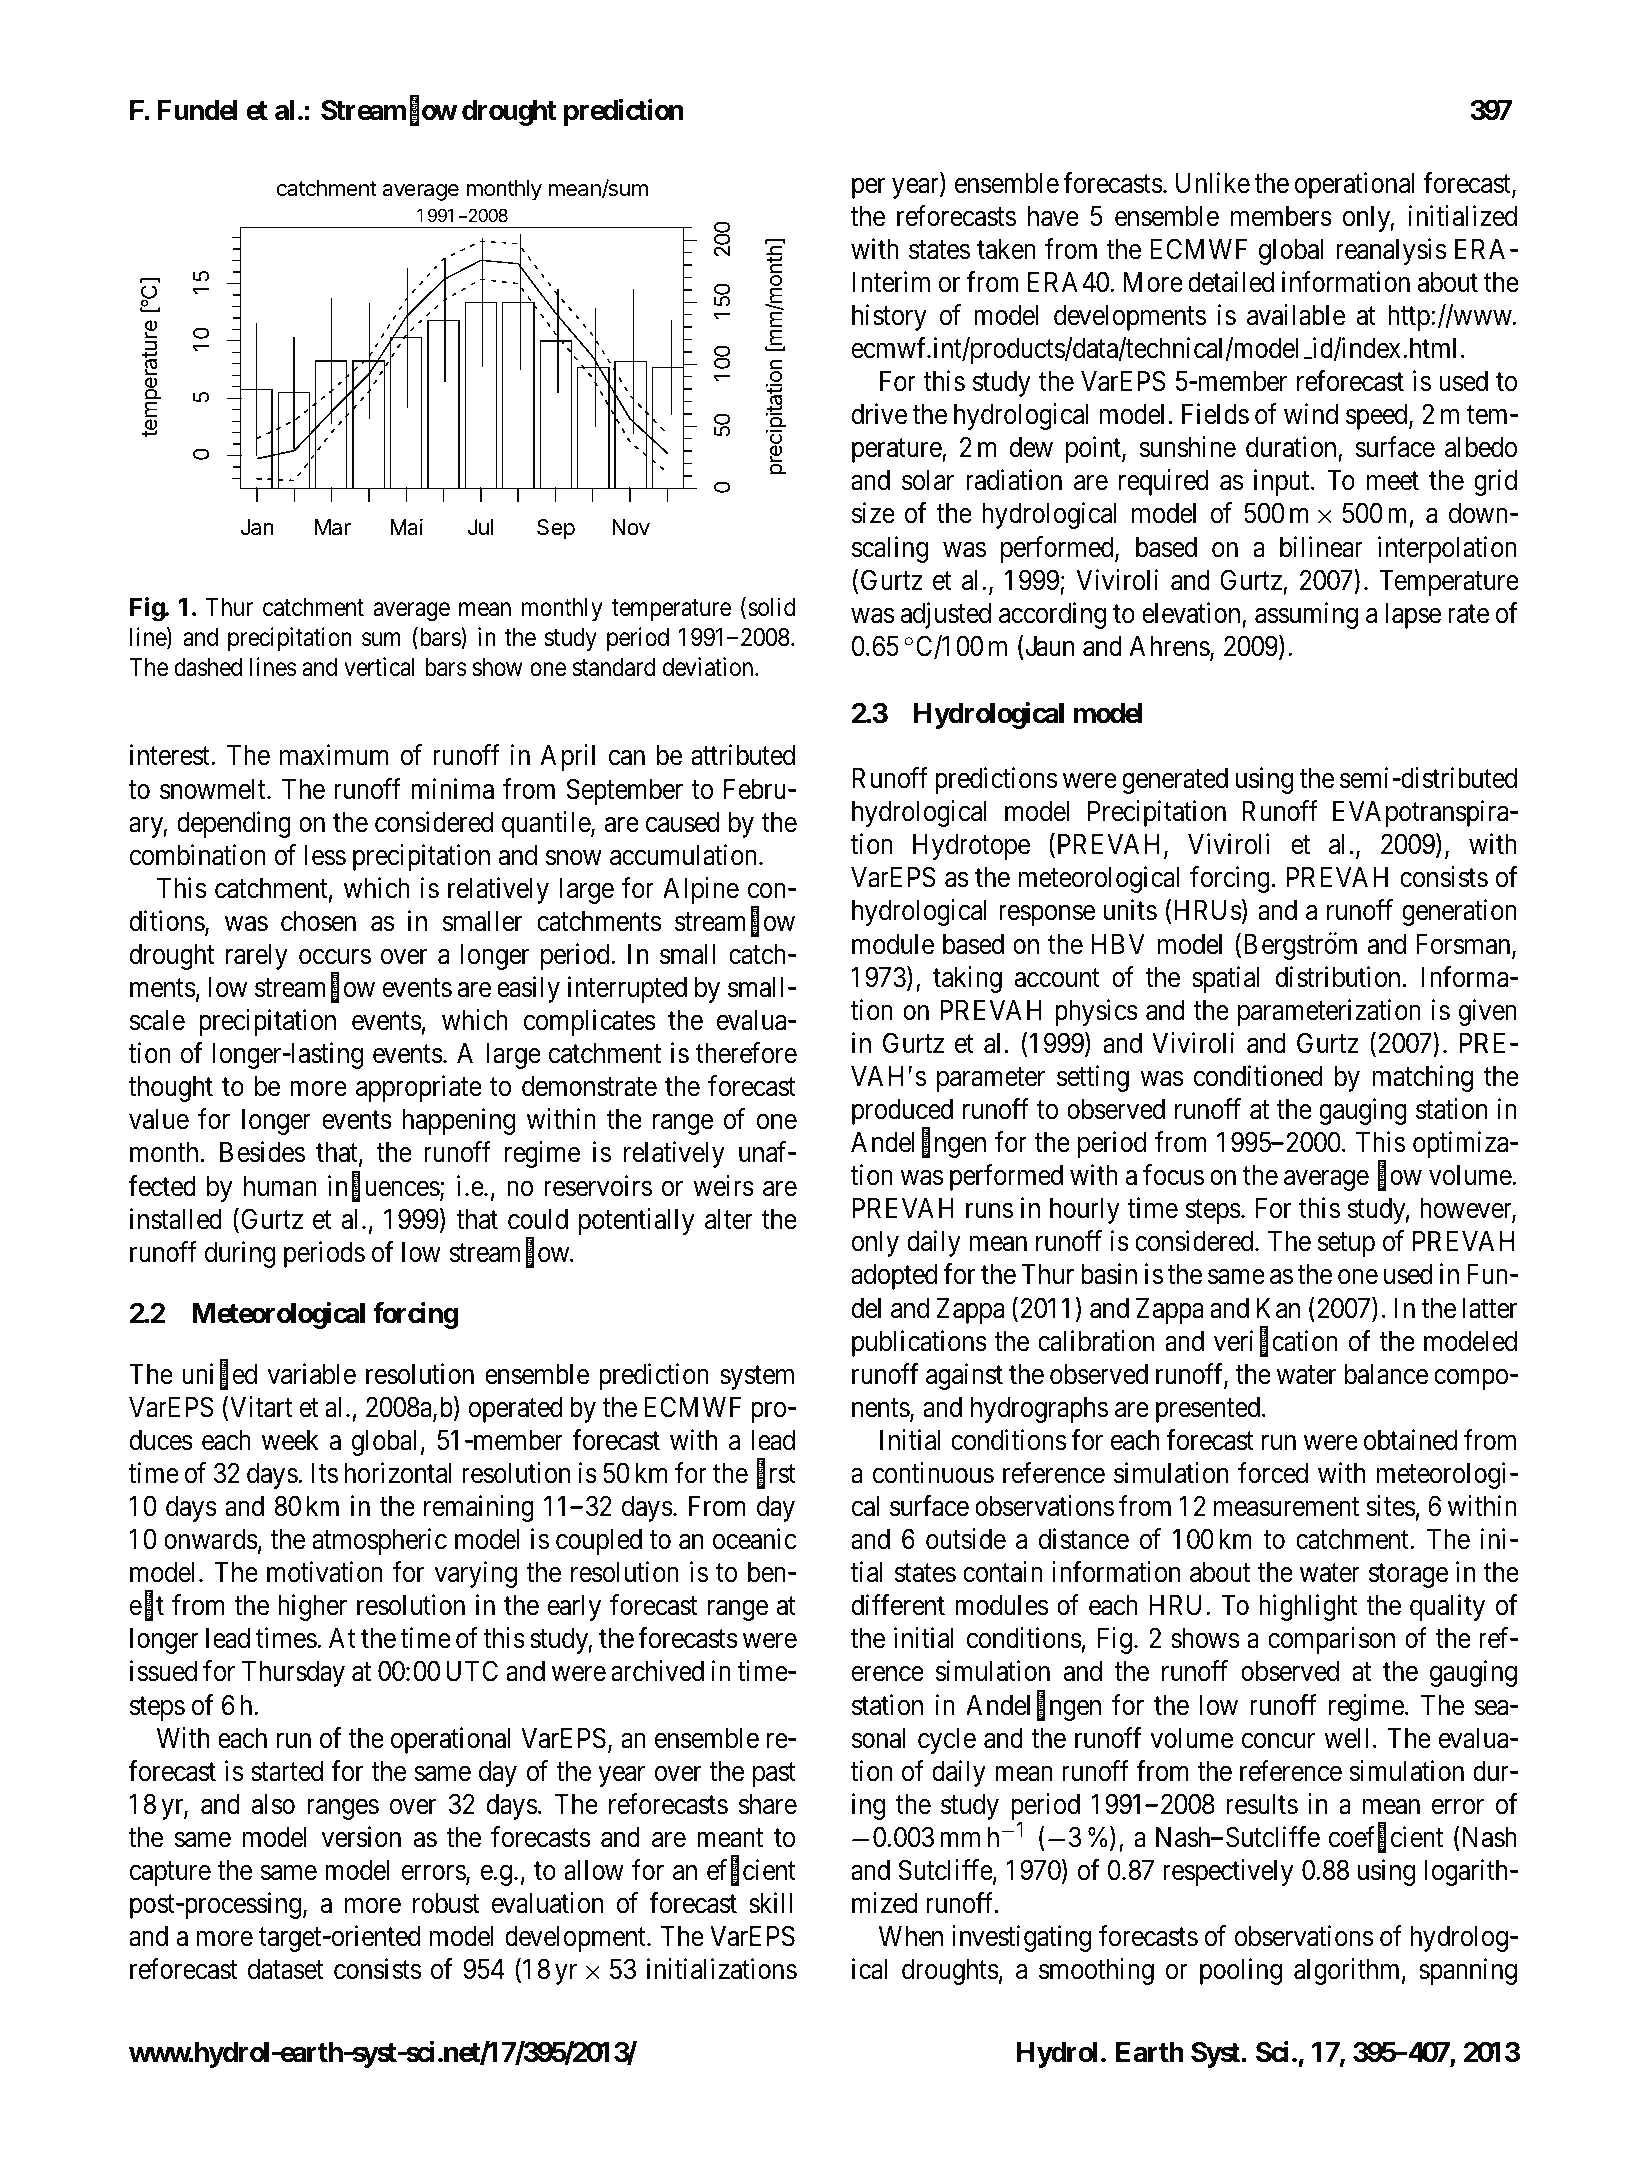 This screenshot has width=1648, height=2173. I want to click on measurement, so click(1286, 1507).
